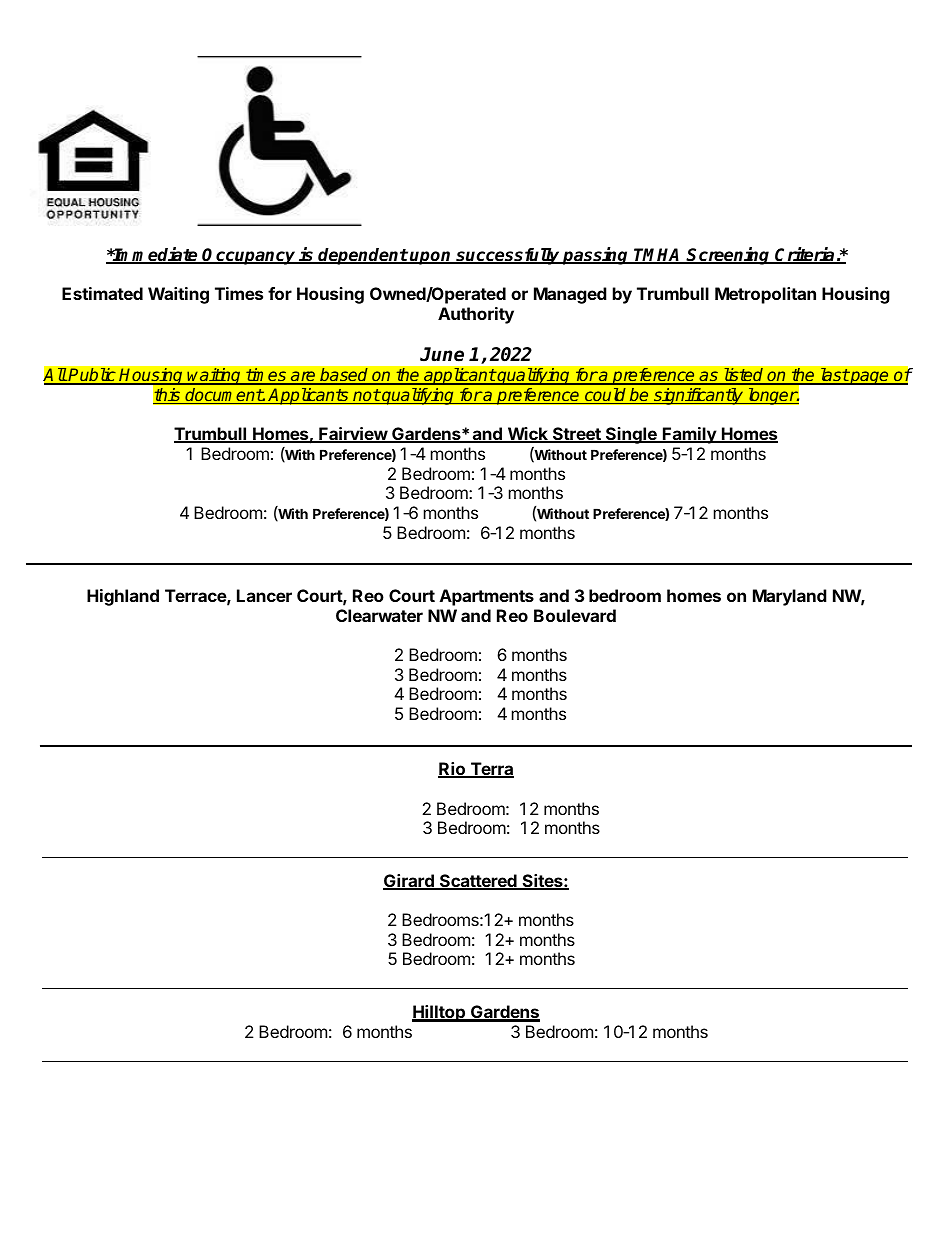 The image size is (952, 1233). What do you see at coordinates (409, 882) in the screenshot?
I see `Girard` at bounding box center [409, 882].
